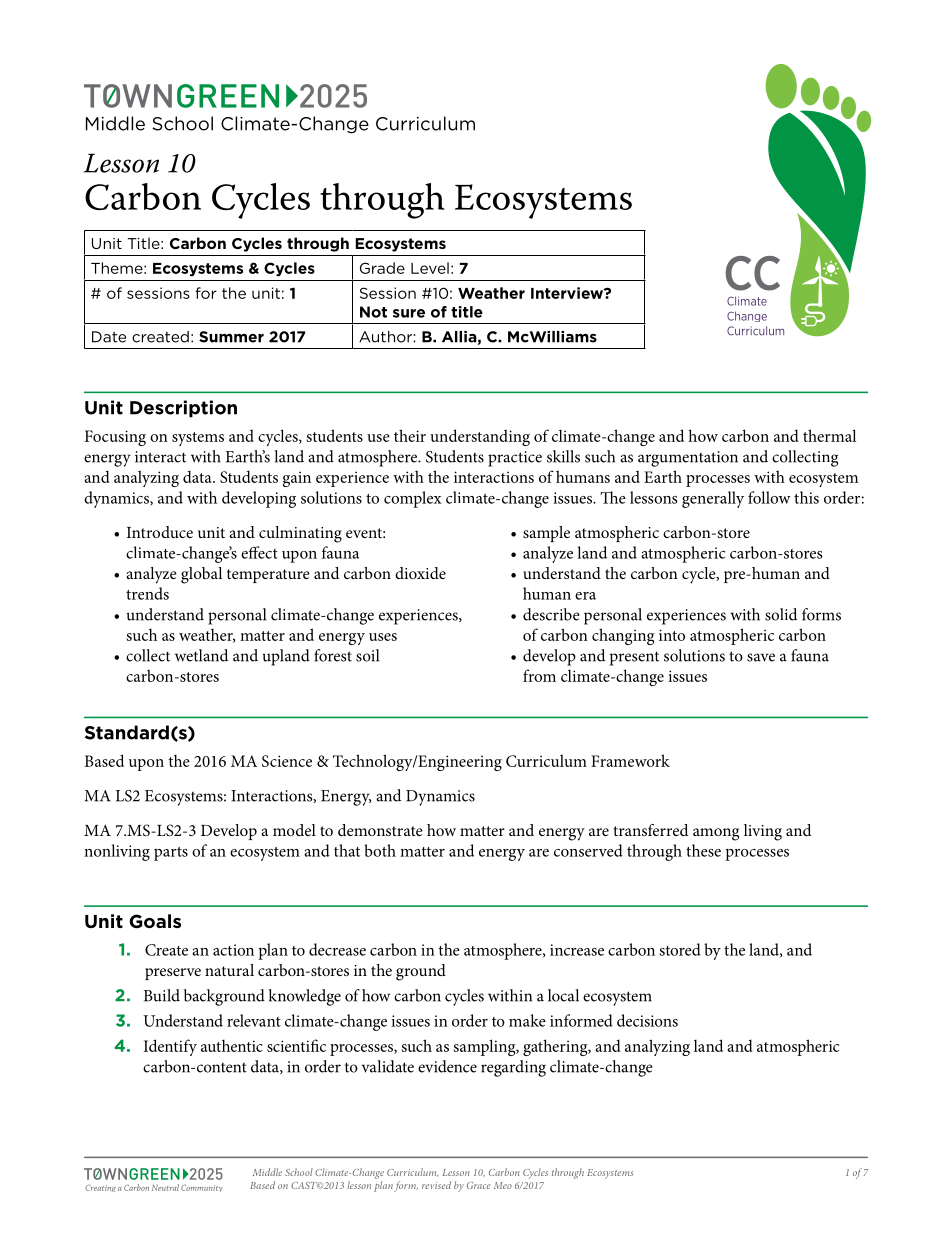 Image resolution: width=952 pixels, height=1233 pixels. Describe the element at coordinates (430, 268) in the document. I see `Level` at that location.
